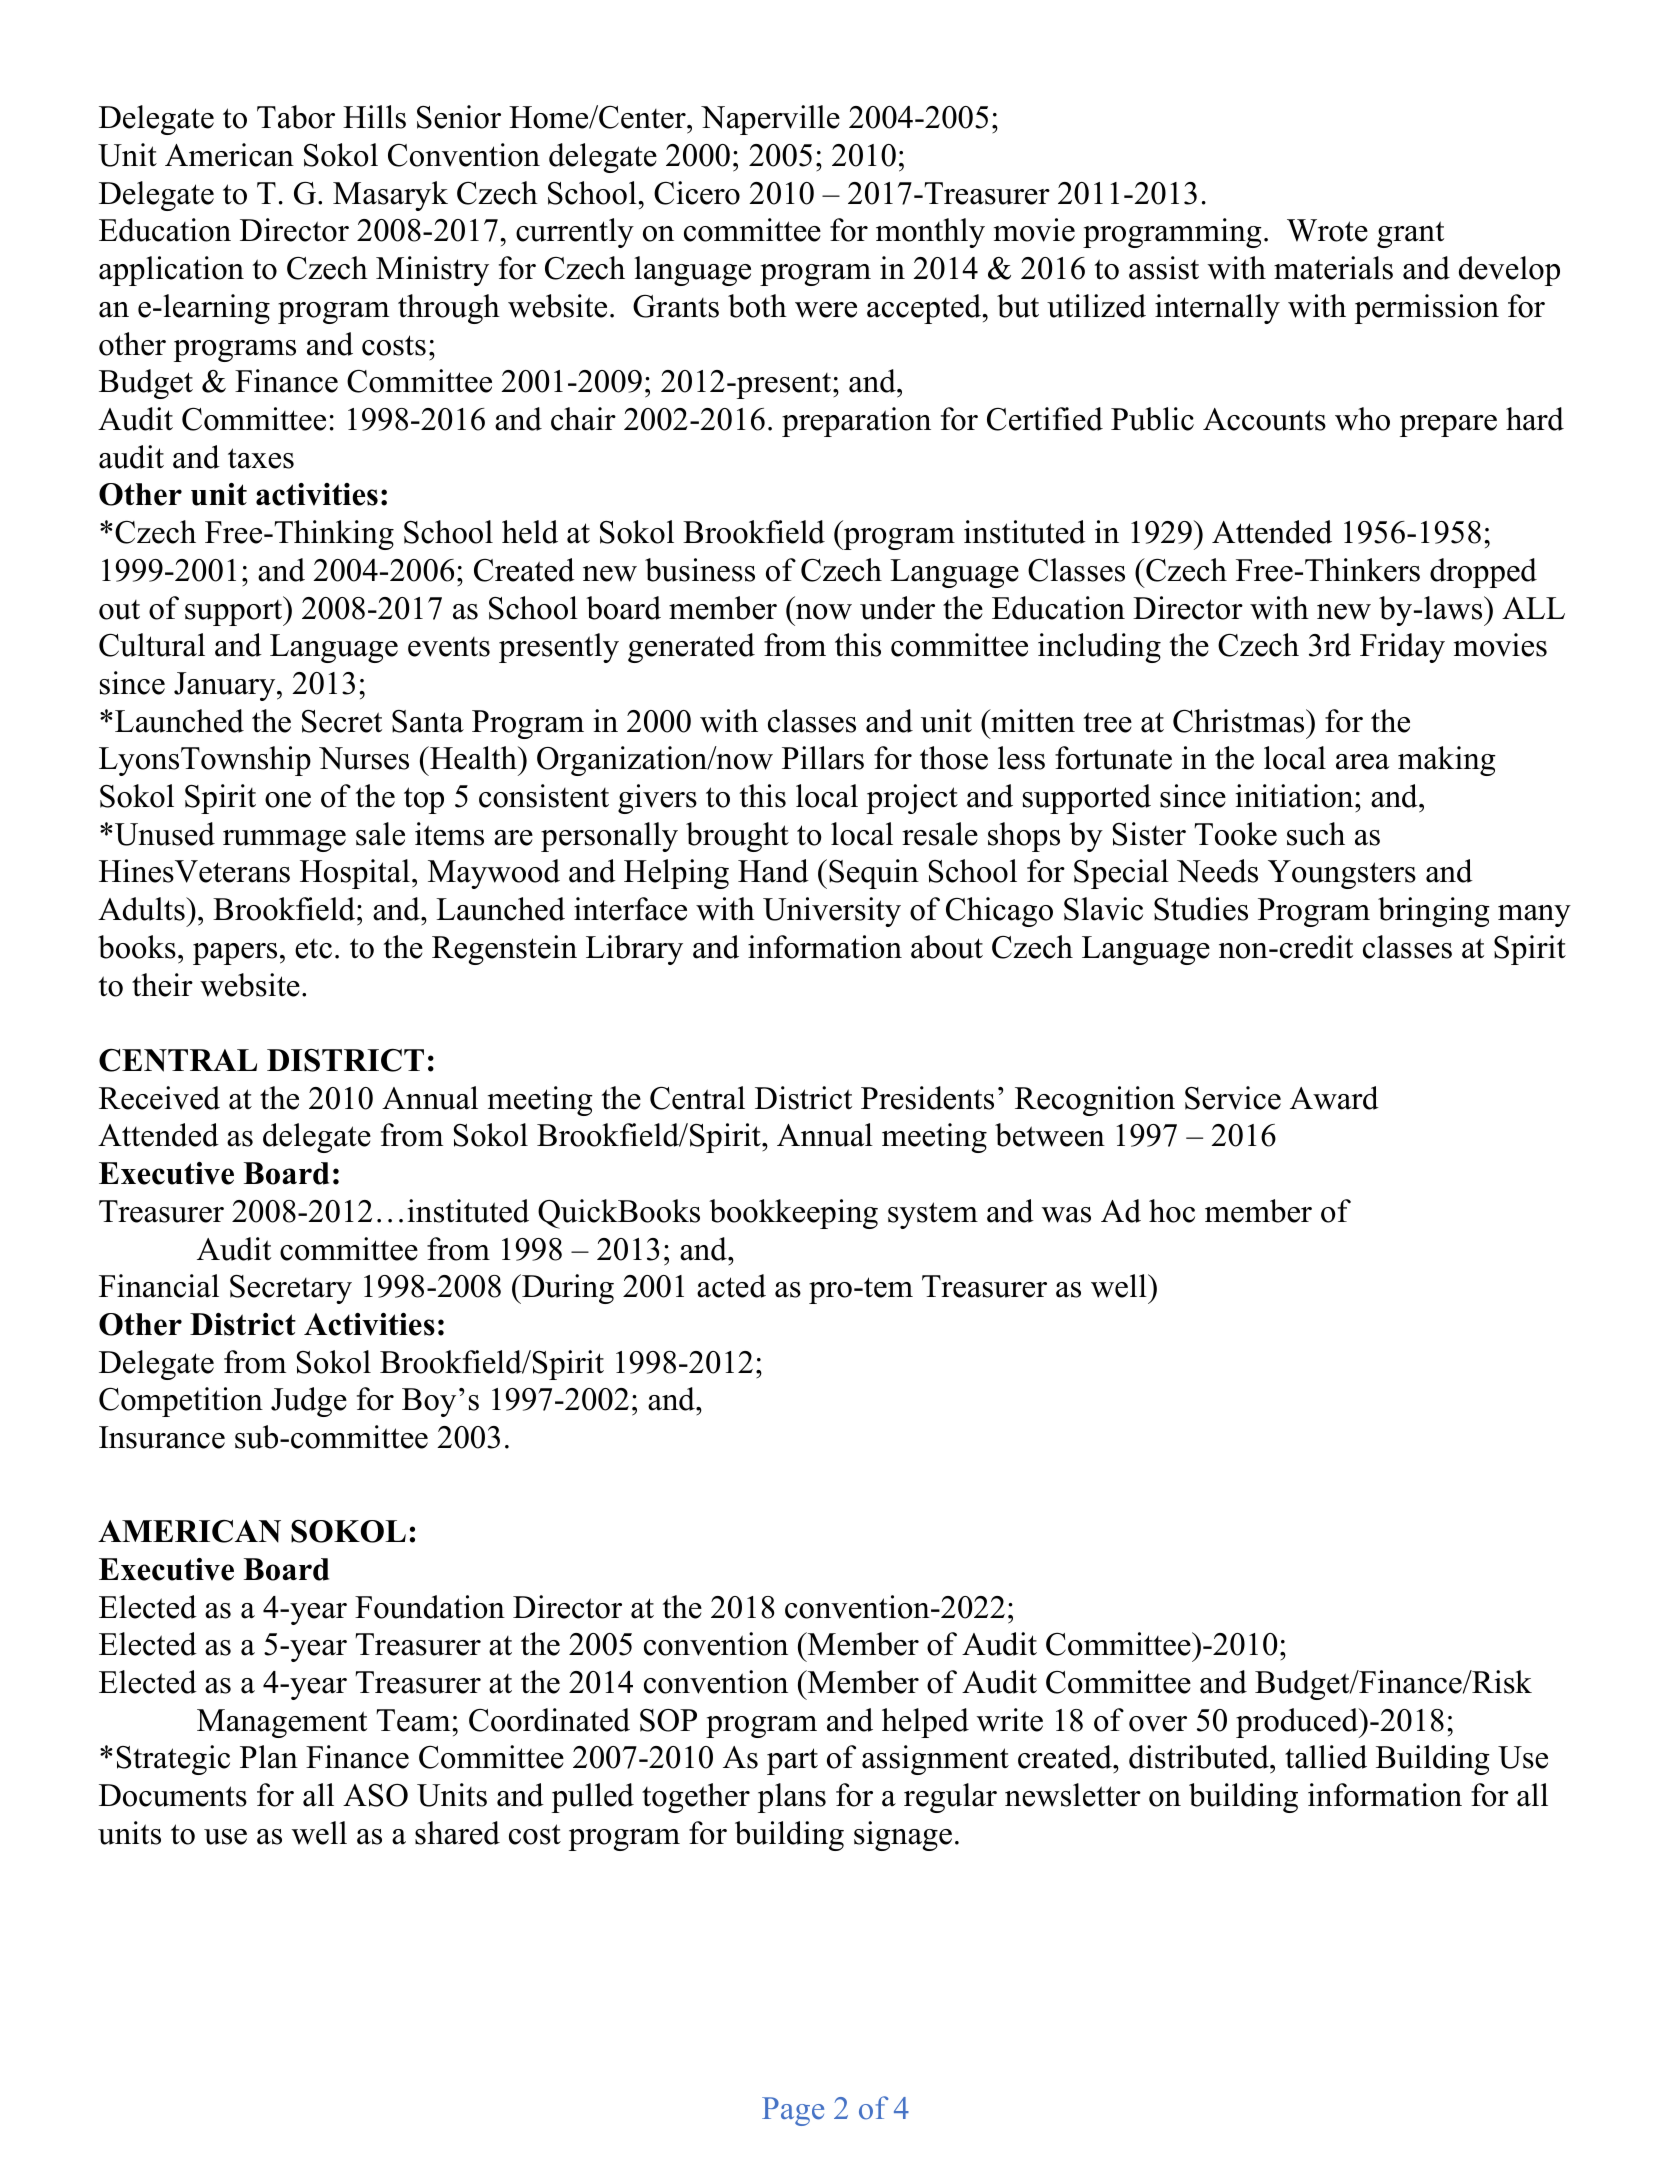 The width and height of the screenshot is (1672, 2164). What do you see at coordinates (770, 120) in the screenshot?
I see `Naperville` at bounding box center [770, 120].
